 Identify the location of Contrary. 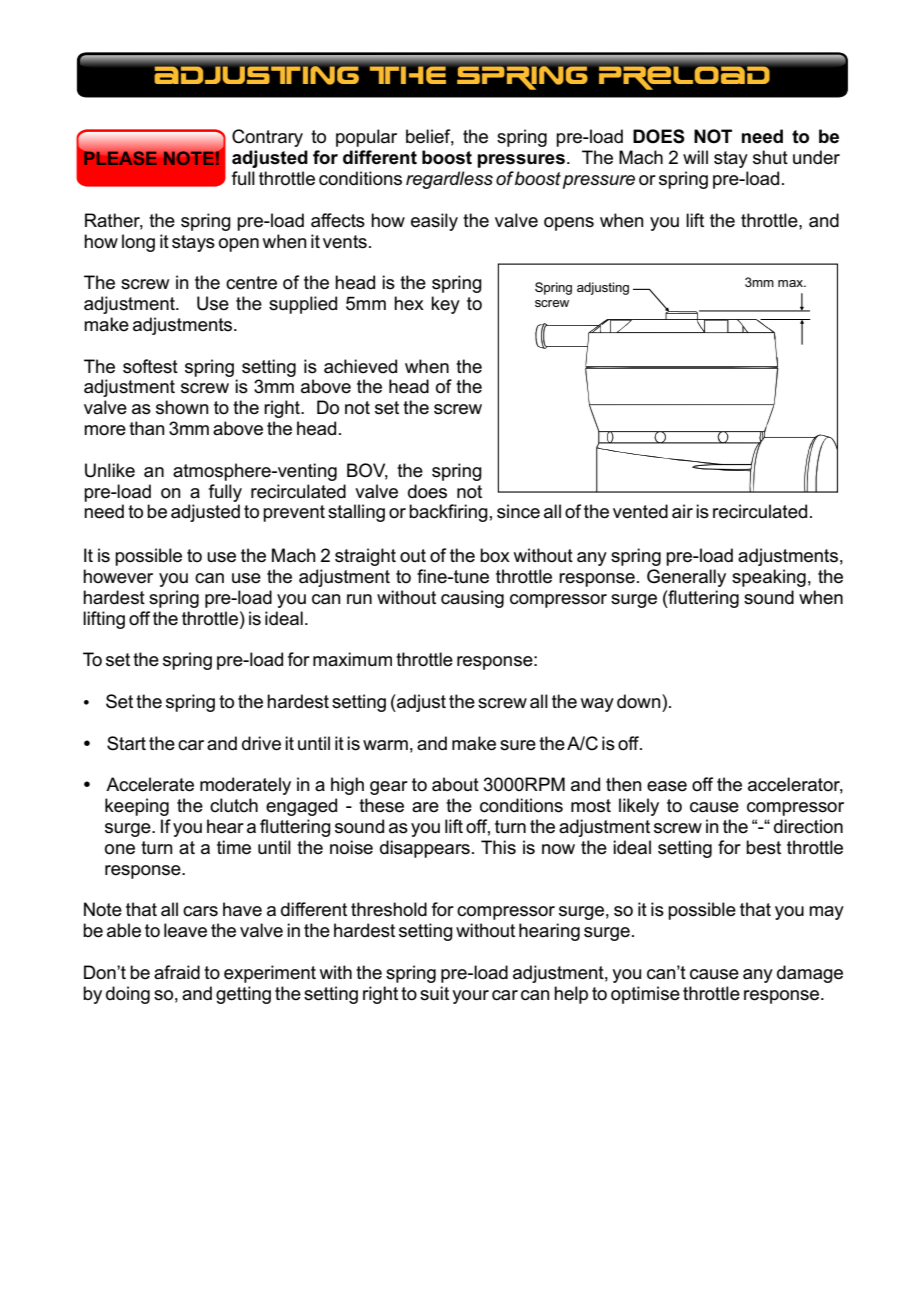
(267, 138).
